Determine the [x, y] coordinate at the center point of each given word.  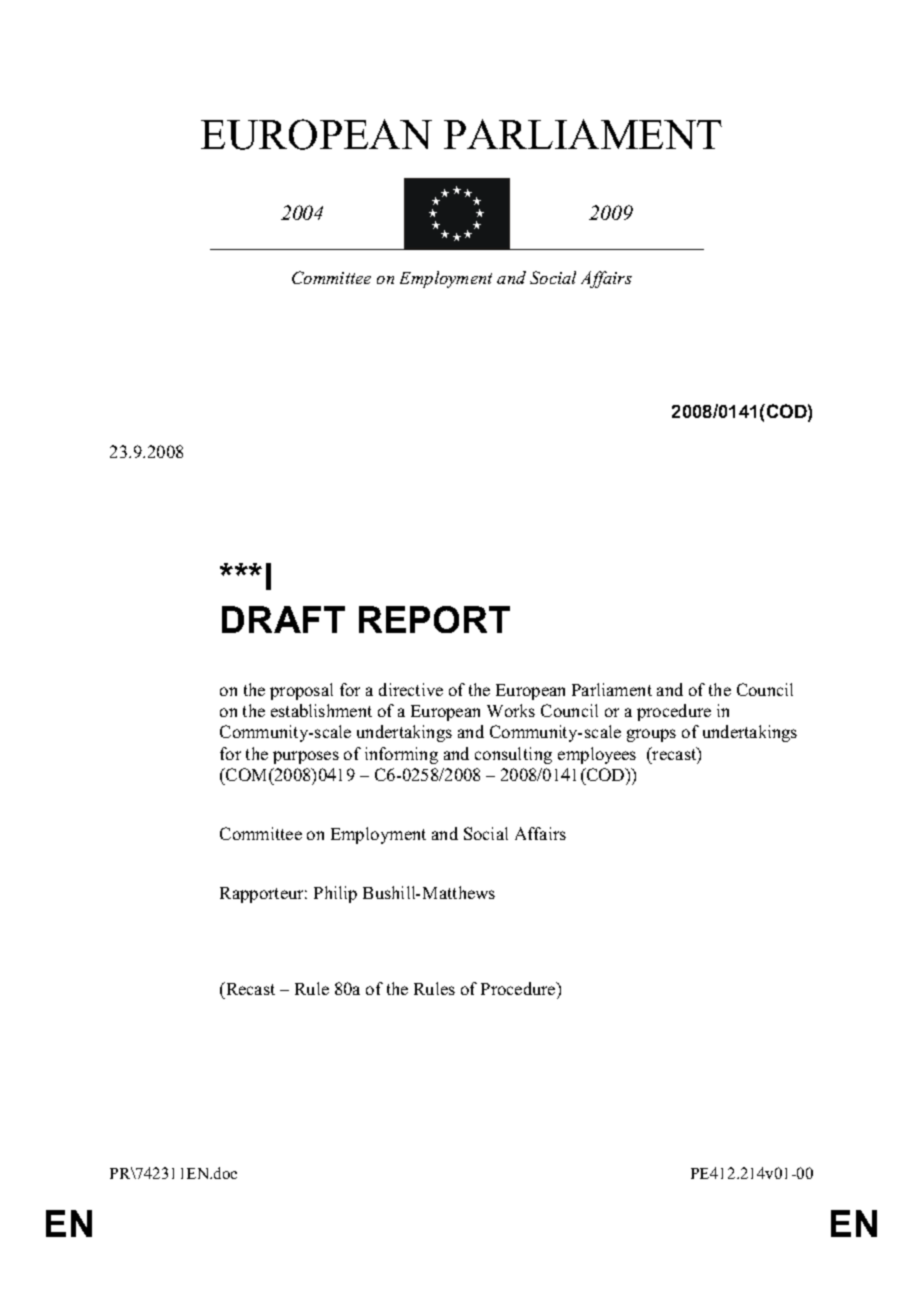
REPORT [434, 619]
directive [411, 689]
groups [651, 735]
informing [401, 755]
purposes [306, 757]
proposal [301, 691]
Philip [335, 894]
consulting [513, 755]
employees [597, 755]
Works [511, 710]
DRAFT [283, 619]
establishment [321, 710]
